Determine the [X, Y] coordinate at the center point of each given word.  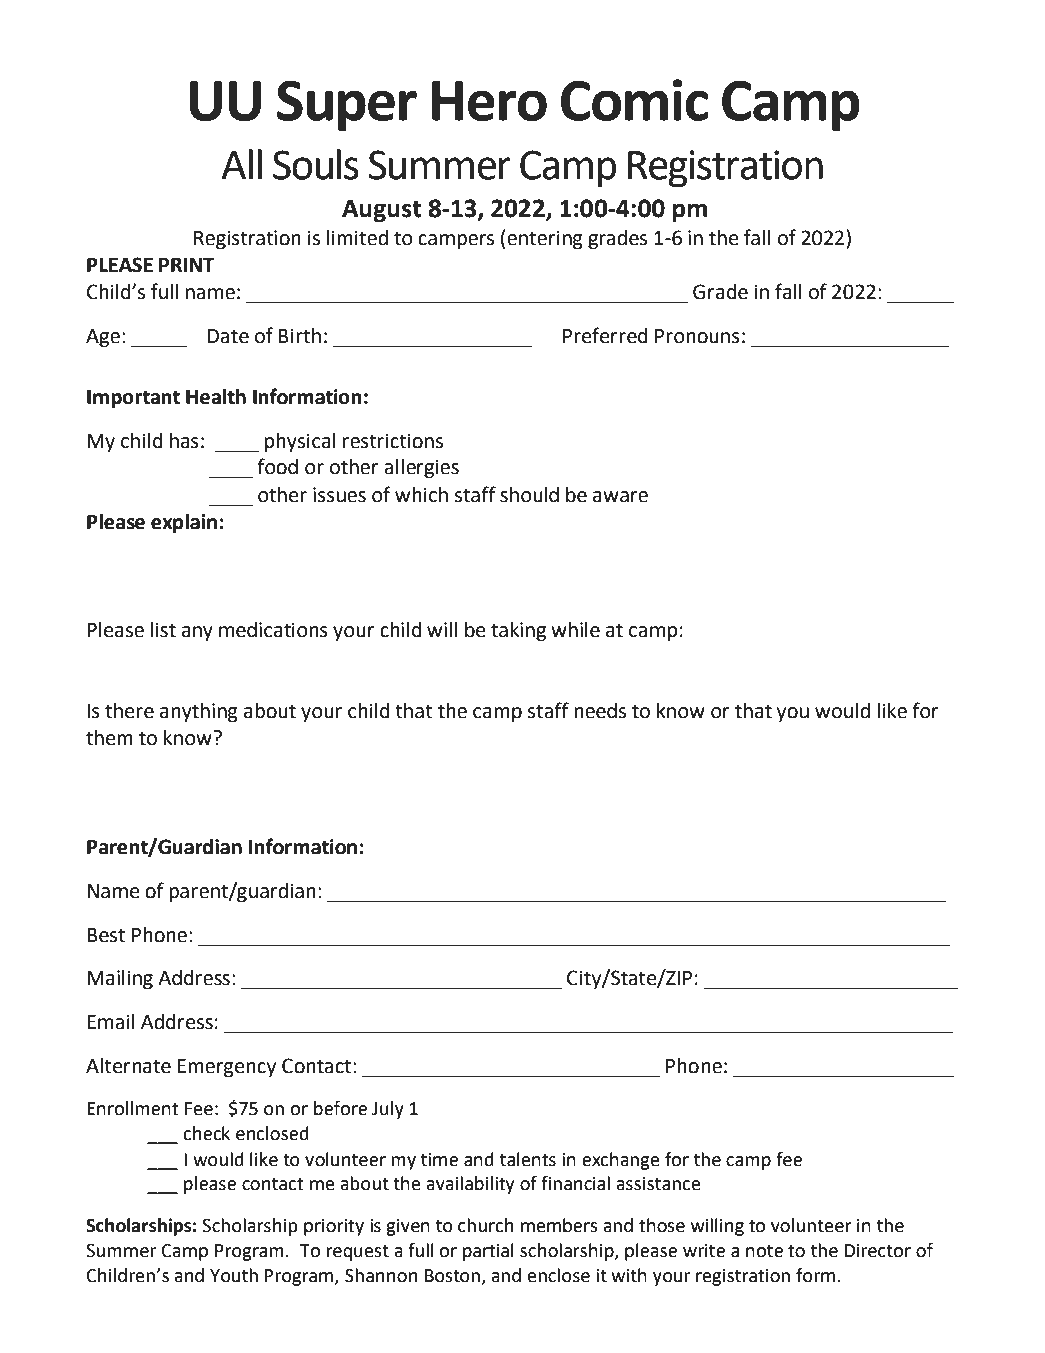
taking [518, 632]
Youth [234, 1275]
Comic [634, 100]
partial [488, 1252]
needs [600, 711]
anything [199, 713]
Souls [316, 164]
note [764, 1251]
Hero [489, 101]
